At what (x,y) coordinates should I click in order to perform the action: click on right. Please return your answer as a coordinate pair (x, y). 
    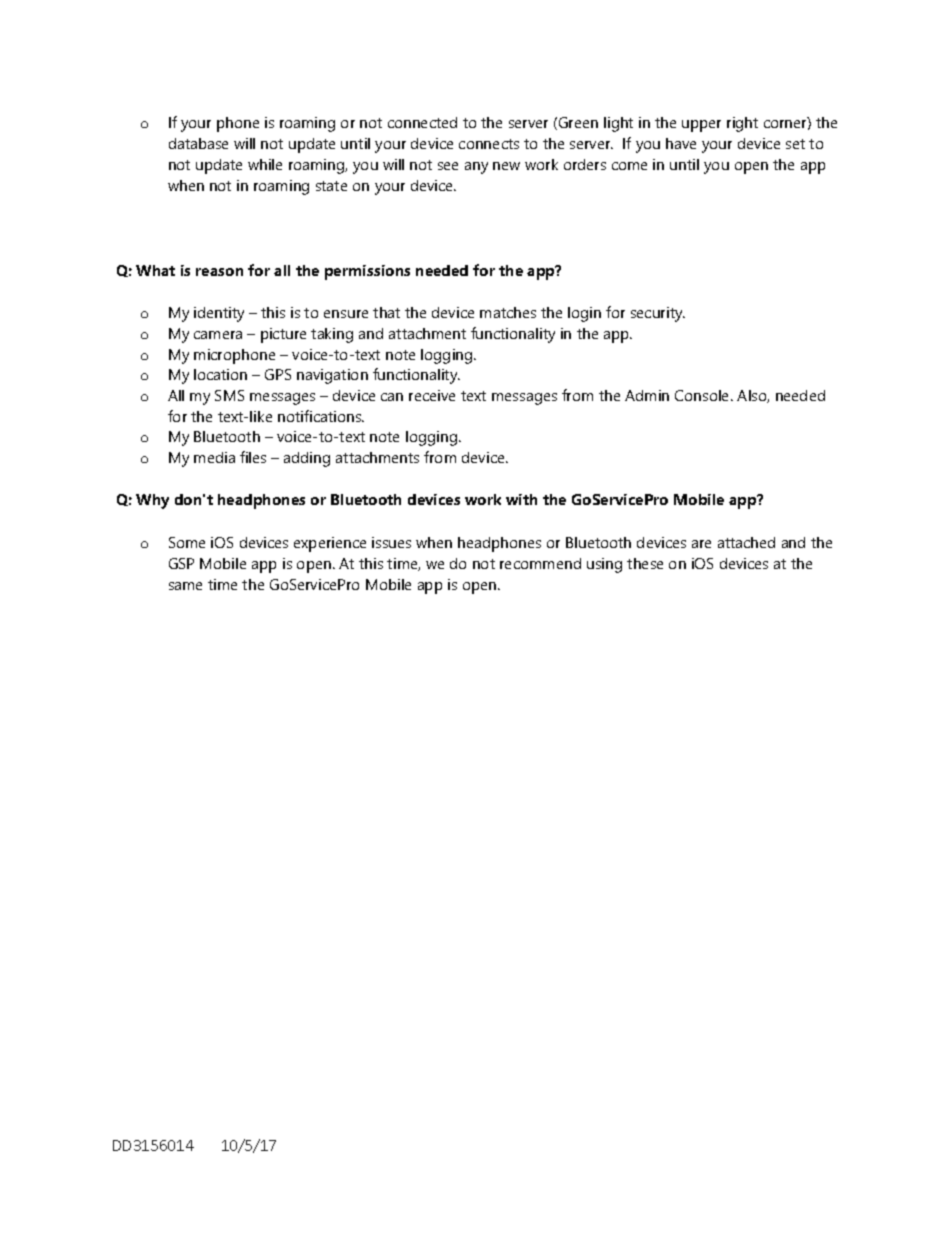
    Looking at the image, I should click on (742, 124).
